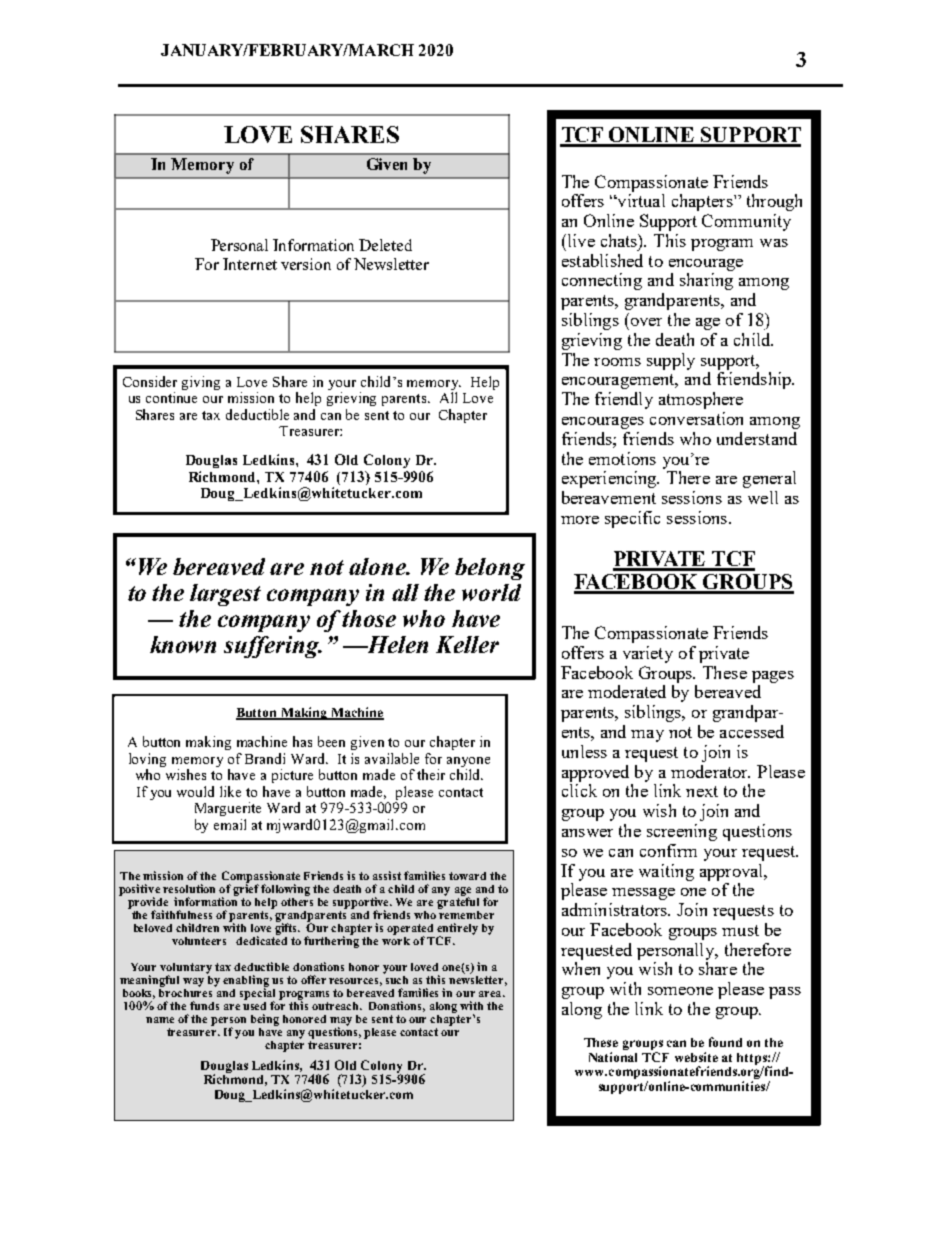  What do you see at coordinates (746, 222) in the screenshot?
I see `Community` at bounding box center [746, 222].
